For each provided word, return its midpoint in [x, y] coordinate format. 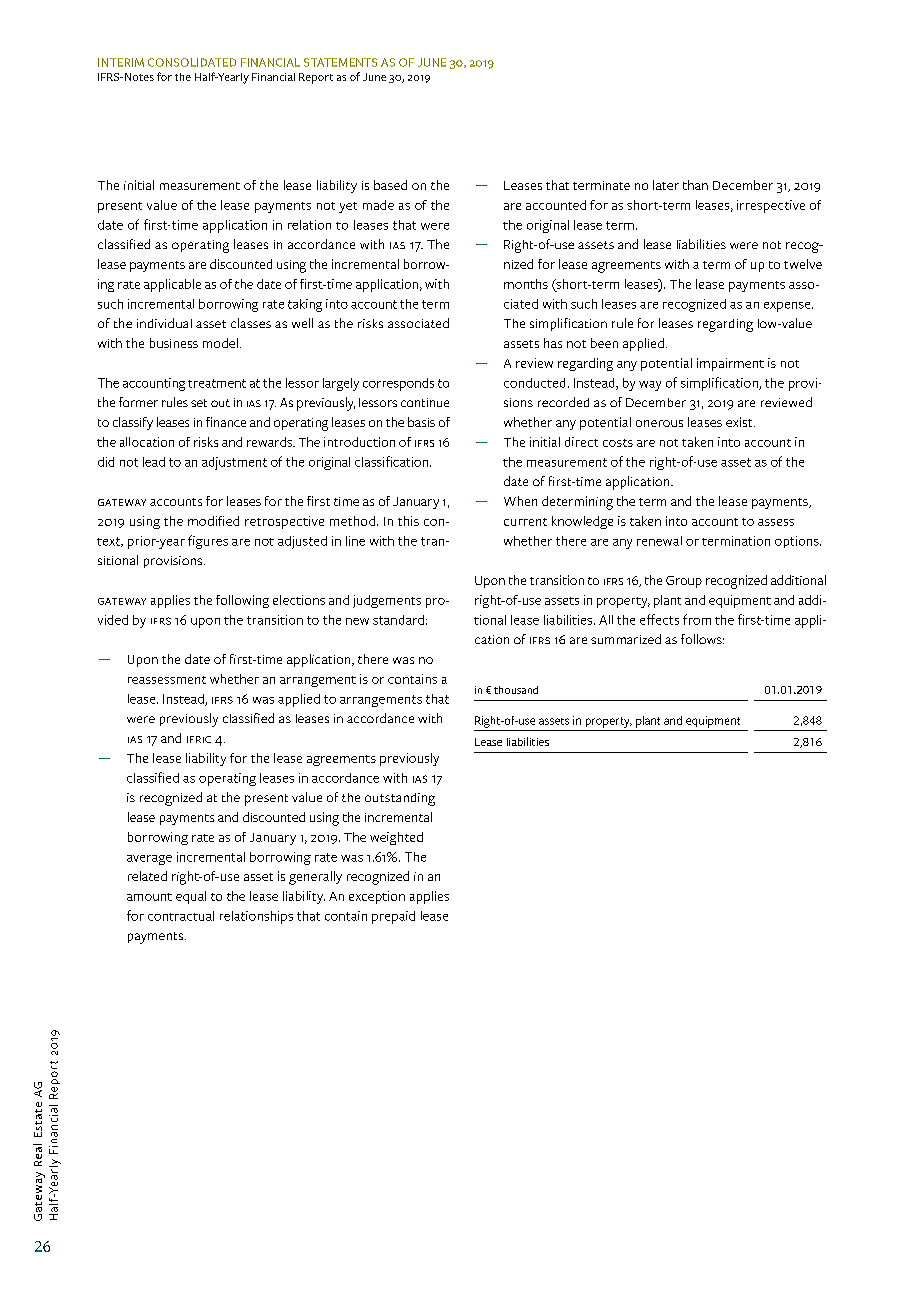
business [174, 343]
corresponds [398, 384]
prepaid [393, 917]
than [695, 185]
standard [398, 620]
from [697, 619]
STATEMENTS [340, 62]
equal [191, 897]
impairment [730, 364]
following [242, 601]
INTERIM [121, 62]
